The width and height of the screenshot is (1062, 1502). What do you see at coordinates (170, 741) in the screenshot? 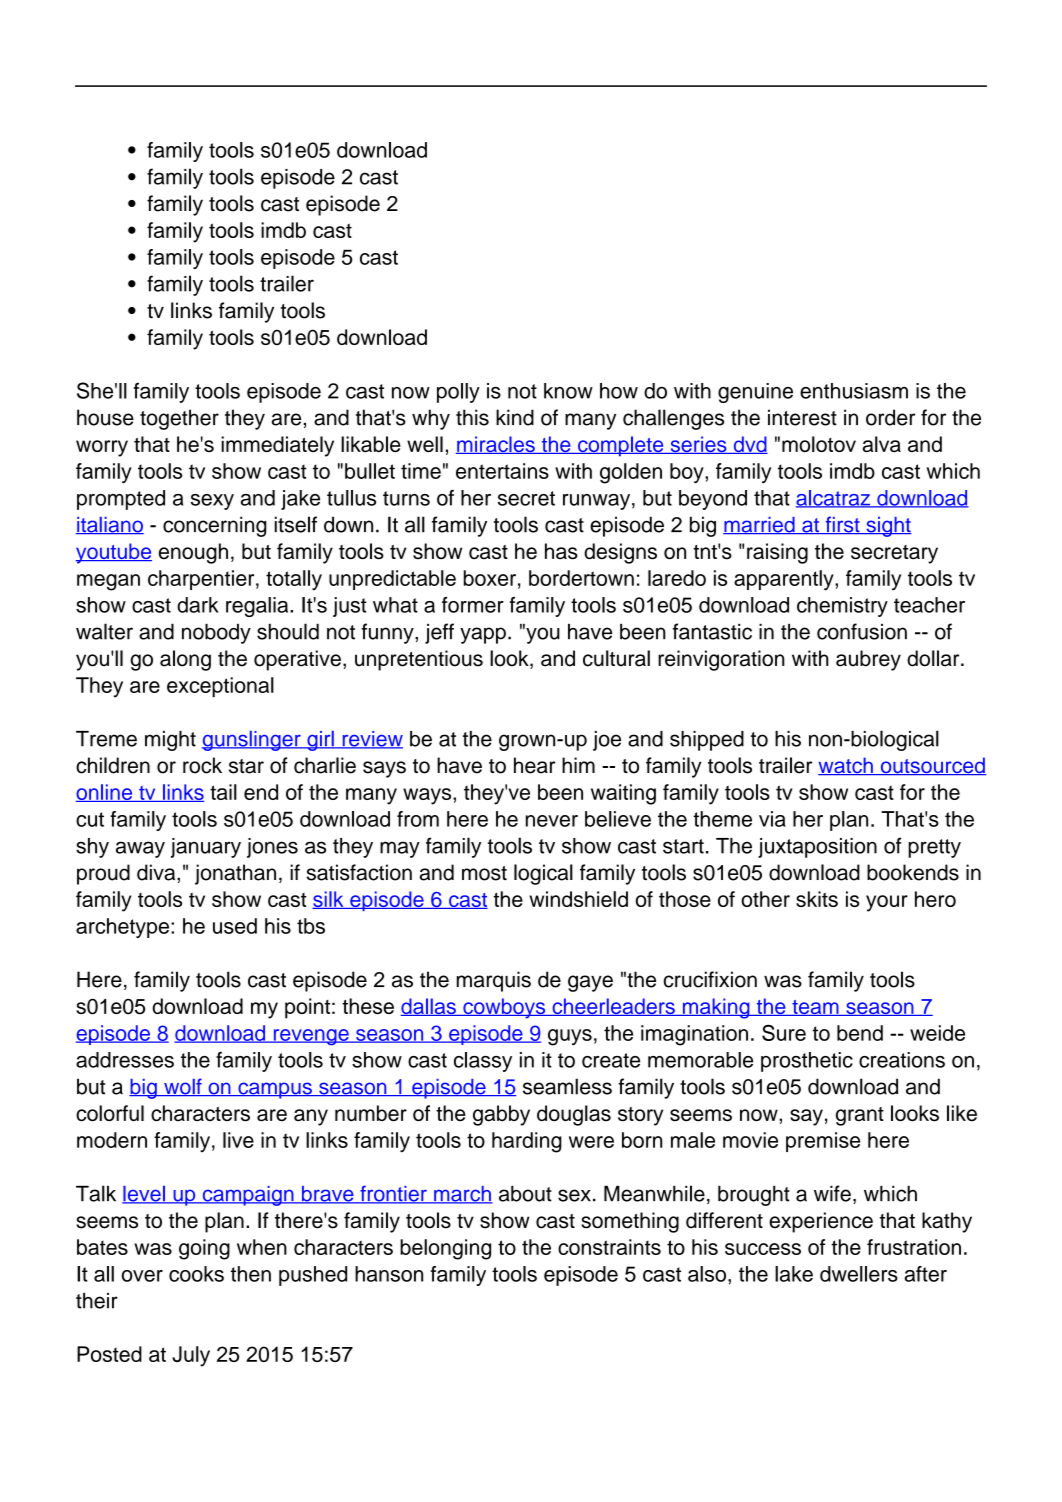
I see `might` at bounding box center [170, 741].
